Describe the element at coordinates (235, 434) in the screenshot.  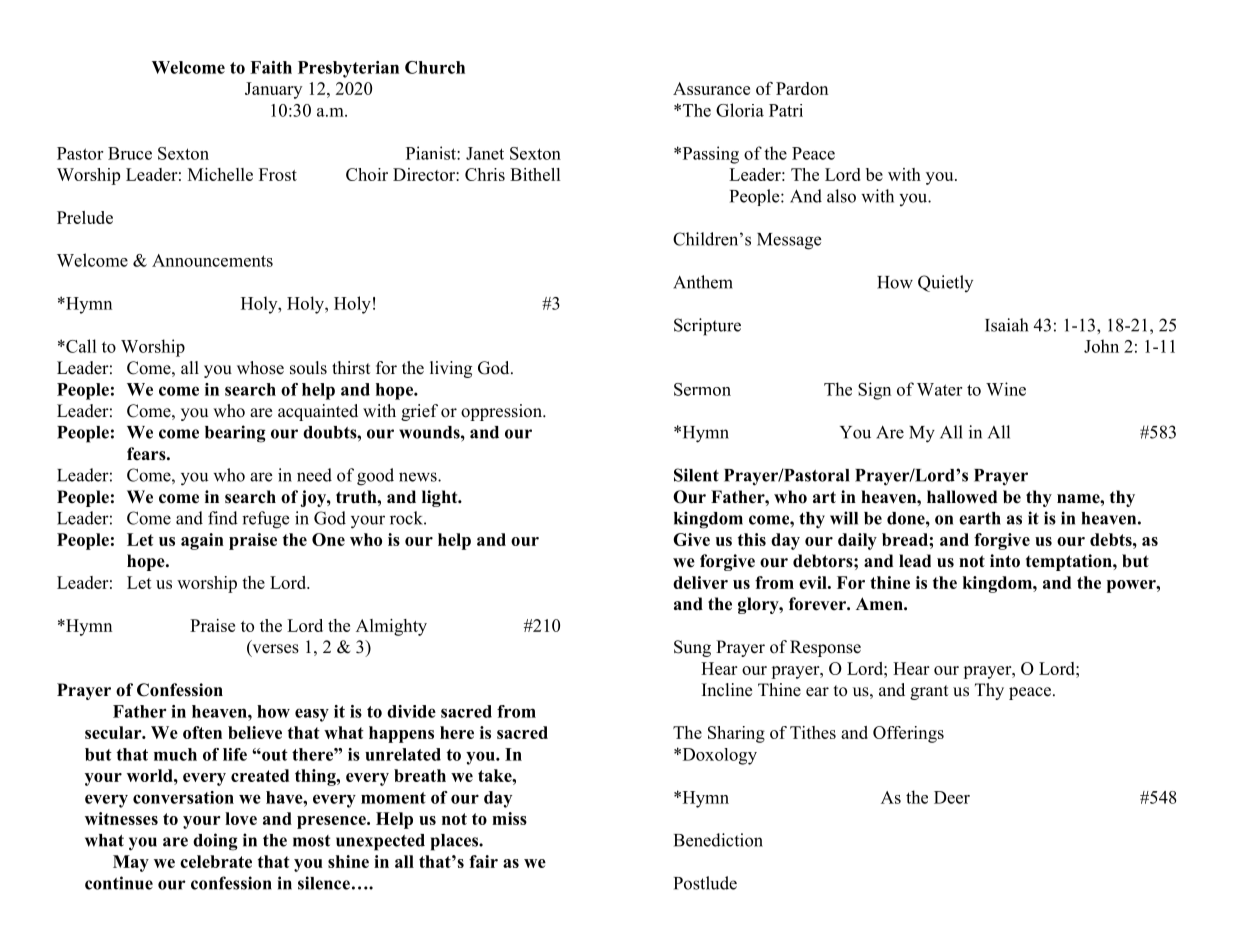
I see `bearing` at that location.
